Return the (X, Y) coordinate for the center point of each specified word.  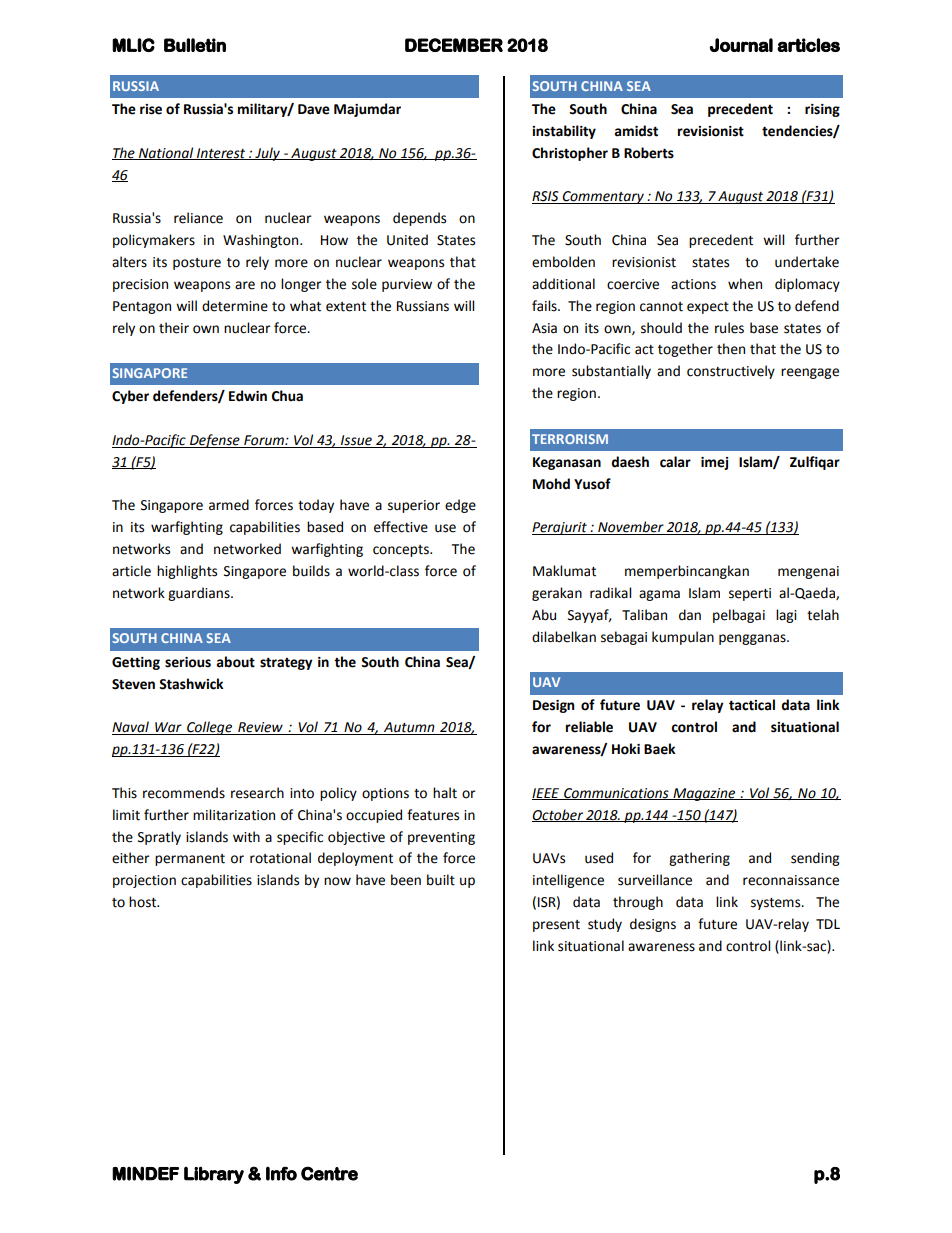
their (174, 328)
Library (214, 1175)
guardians (200, 594)
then (731, 349)
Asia (544, 328)
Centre (329, 1173)
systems (777, 904)
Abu (544, 615)
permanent (190, 860)
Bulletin (195, 45)
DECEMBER (454, 45)
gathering (699, 859)
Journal (741, 45)
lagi (786, 616)
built (441, 880)
